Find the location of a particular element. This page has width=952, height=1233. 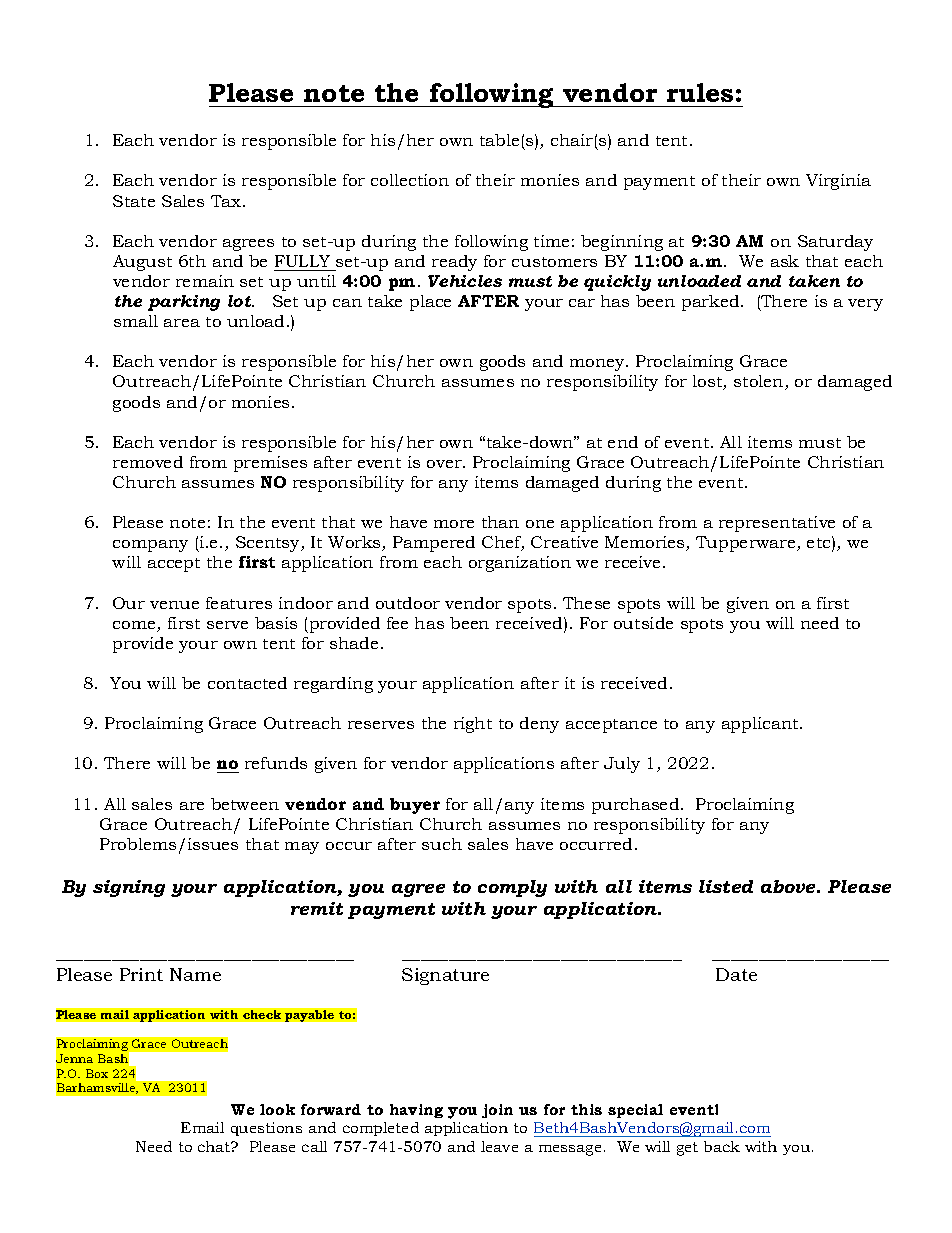

parked is located at coordinates (712, 303).
